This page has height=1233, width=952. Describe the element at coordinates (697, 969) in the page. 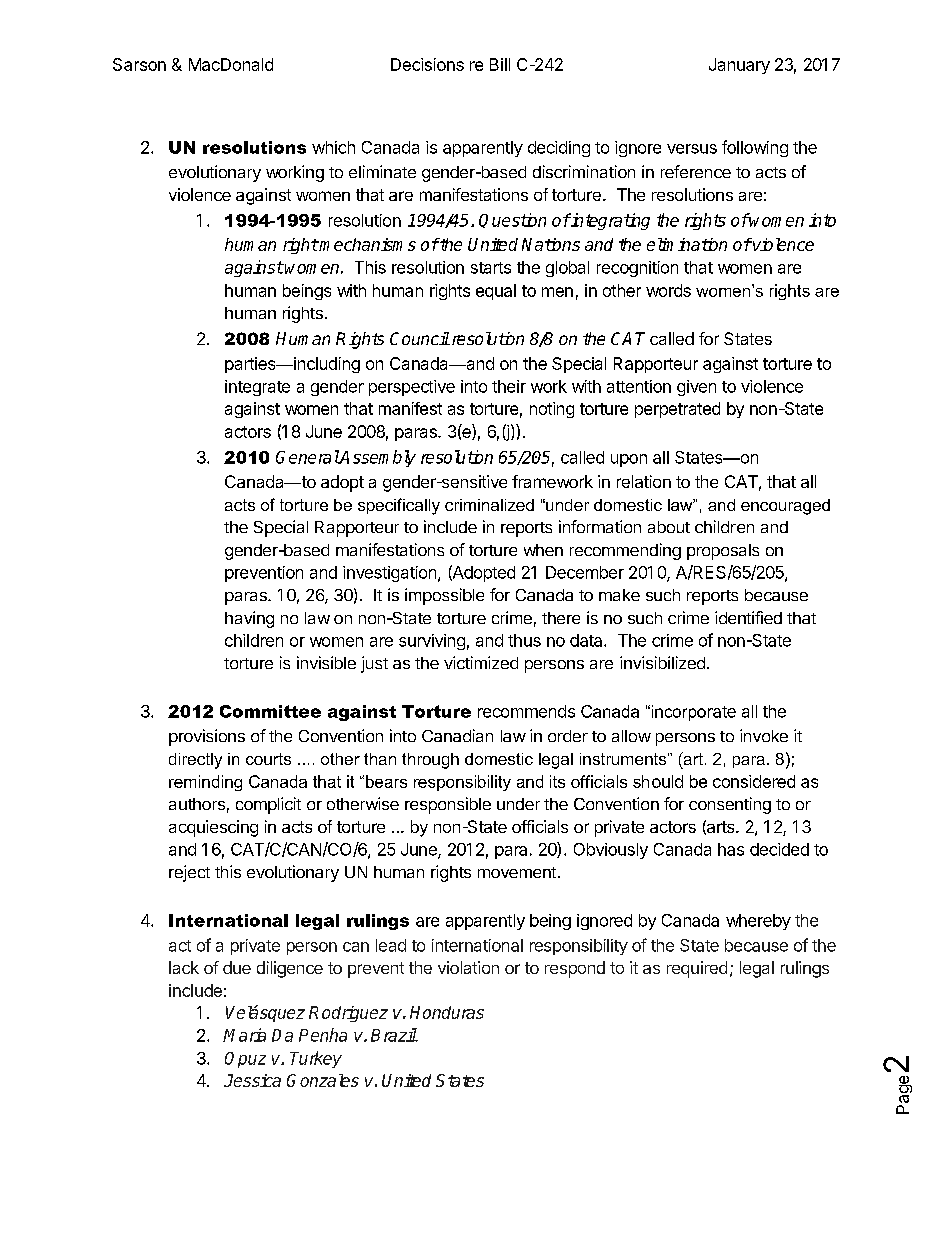

I see `required` at that location.
